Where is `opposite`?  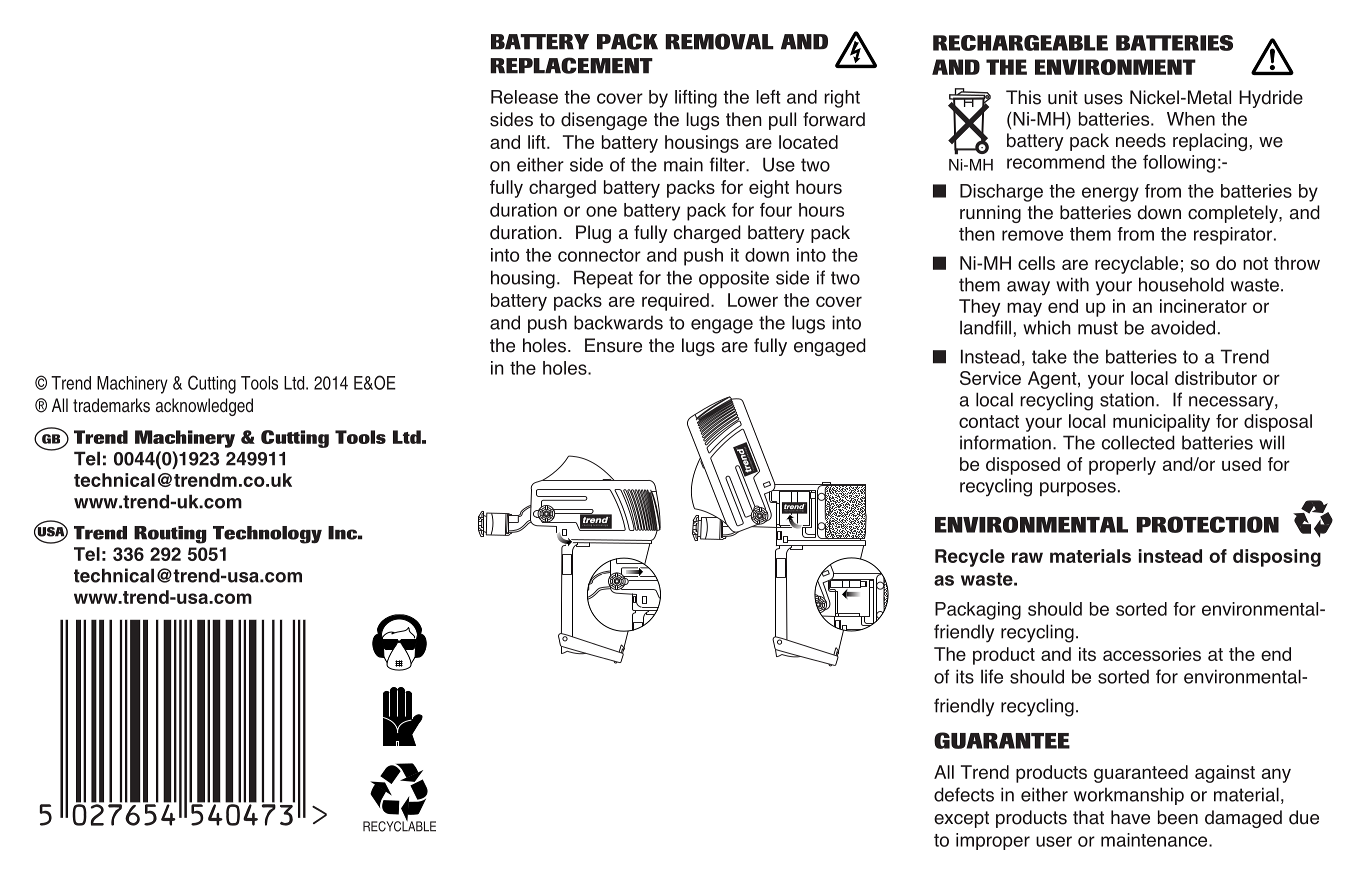 opposite is located at coordinates (734, 279).
